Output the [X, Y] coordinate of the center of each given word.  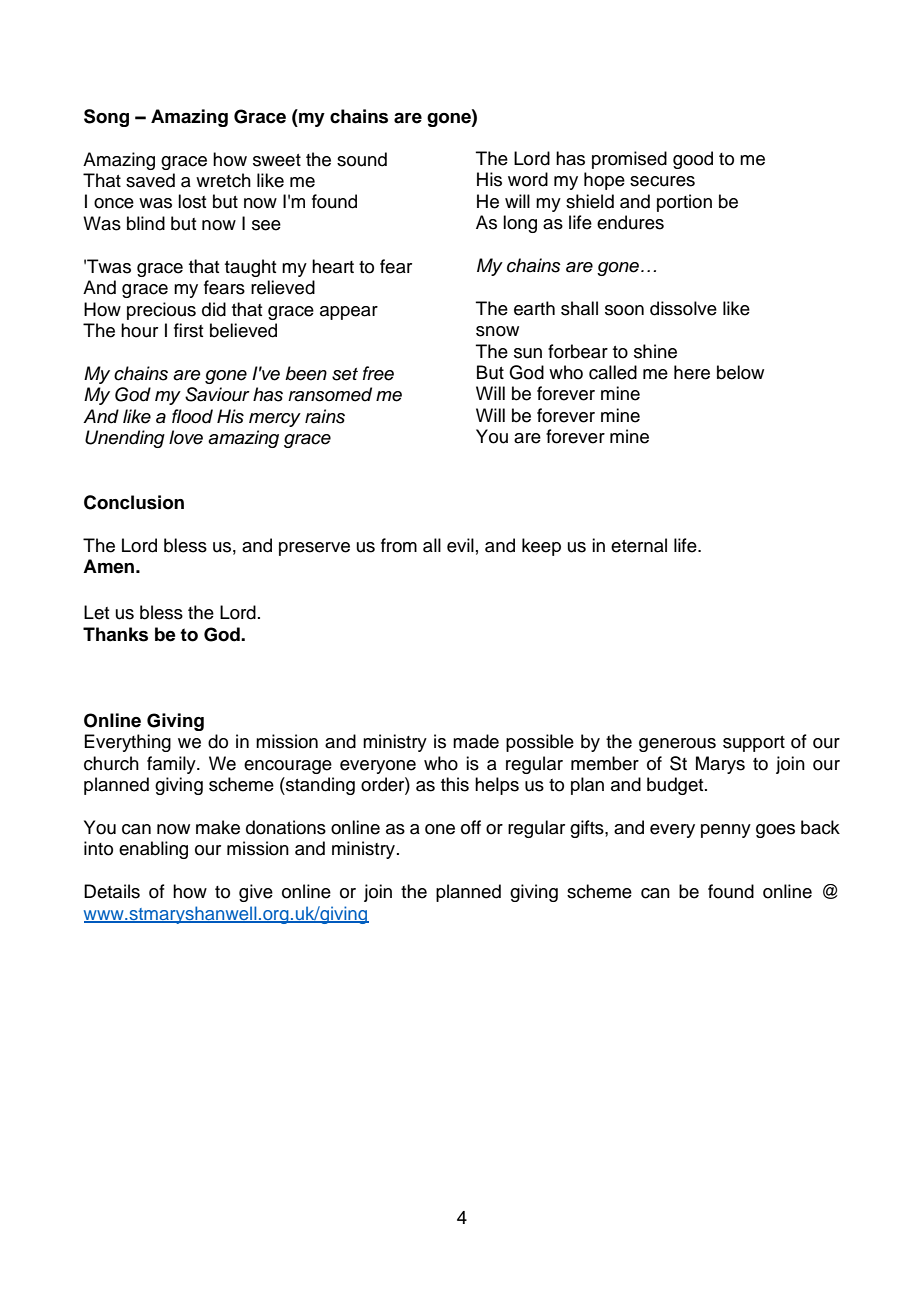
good [693, 160]
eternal [639, 545]
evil [460, 545]
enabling [153, 850]
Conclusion [134, 502]
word [528, 179]
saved [150, 180]
